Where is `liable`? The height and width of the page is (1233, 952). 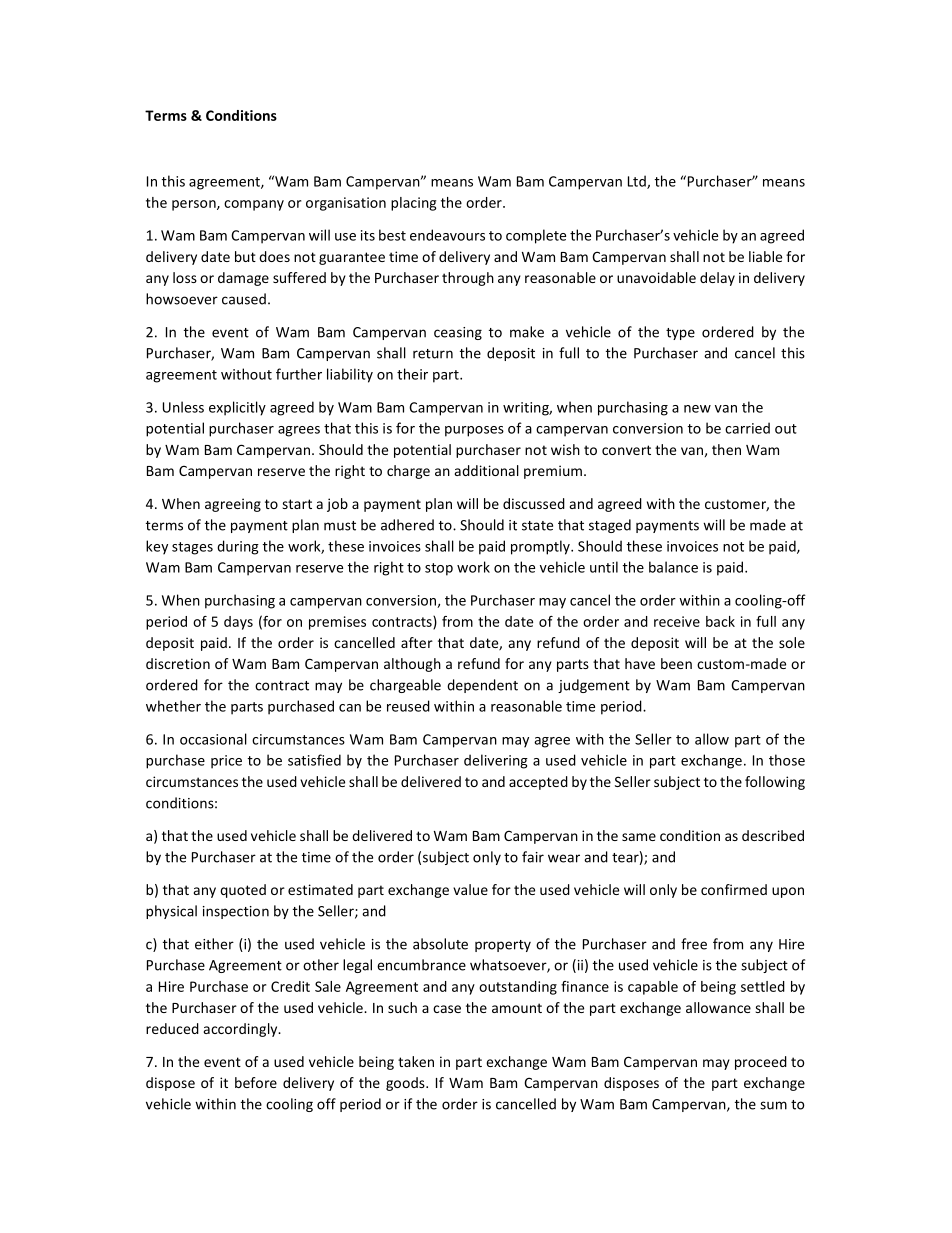
liable is located at coordinates (765, 256).
